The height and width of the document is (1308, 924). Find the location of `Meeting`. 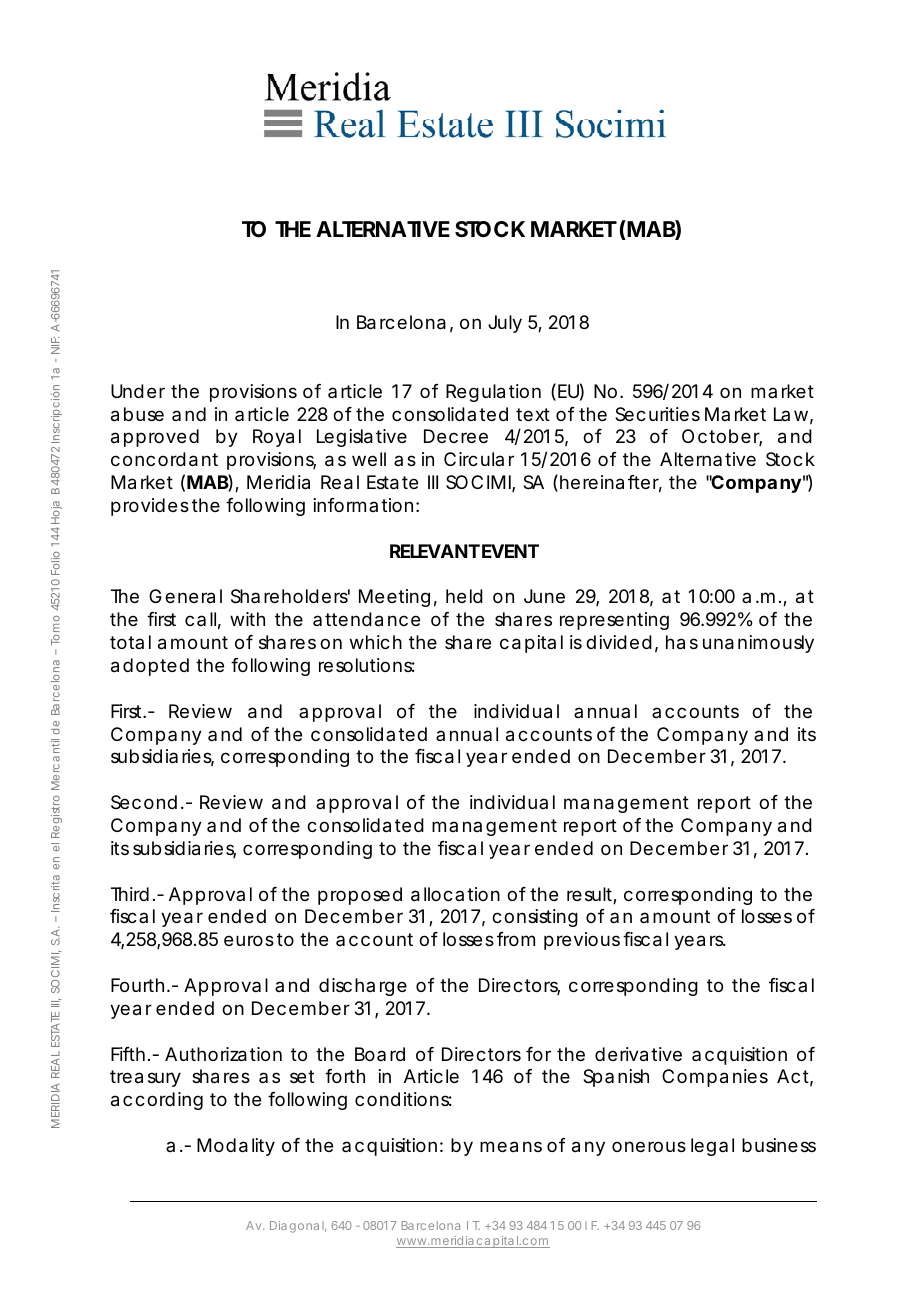

Meeting is located at coordinates (394, 598).
